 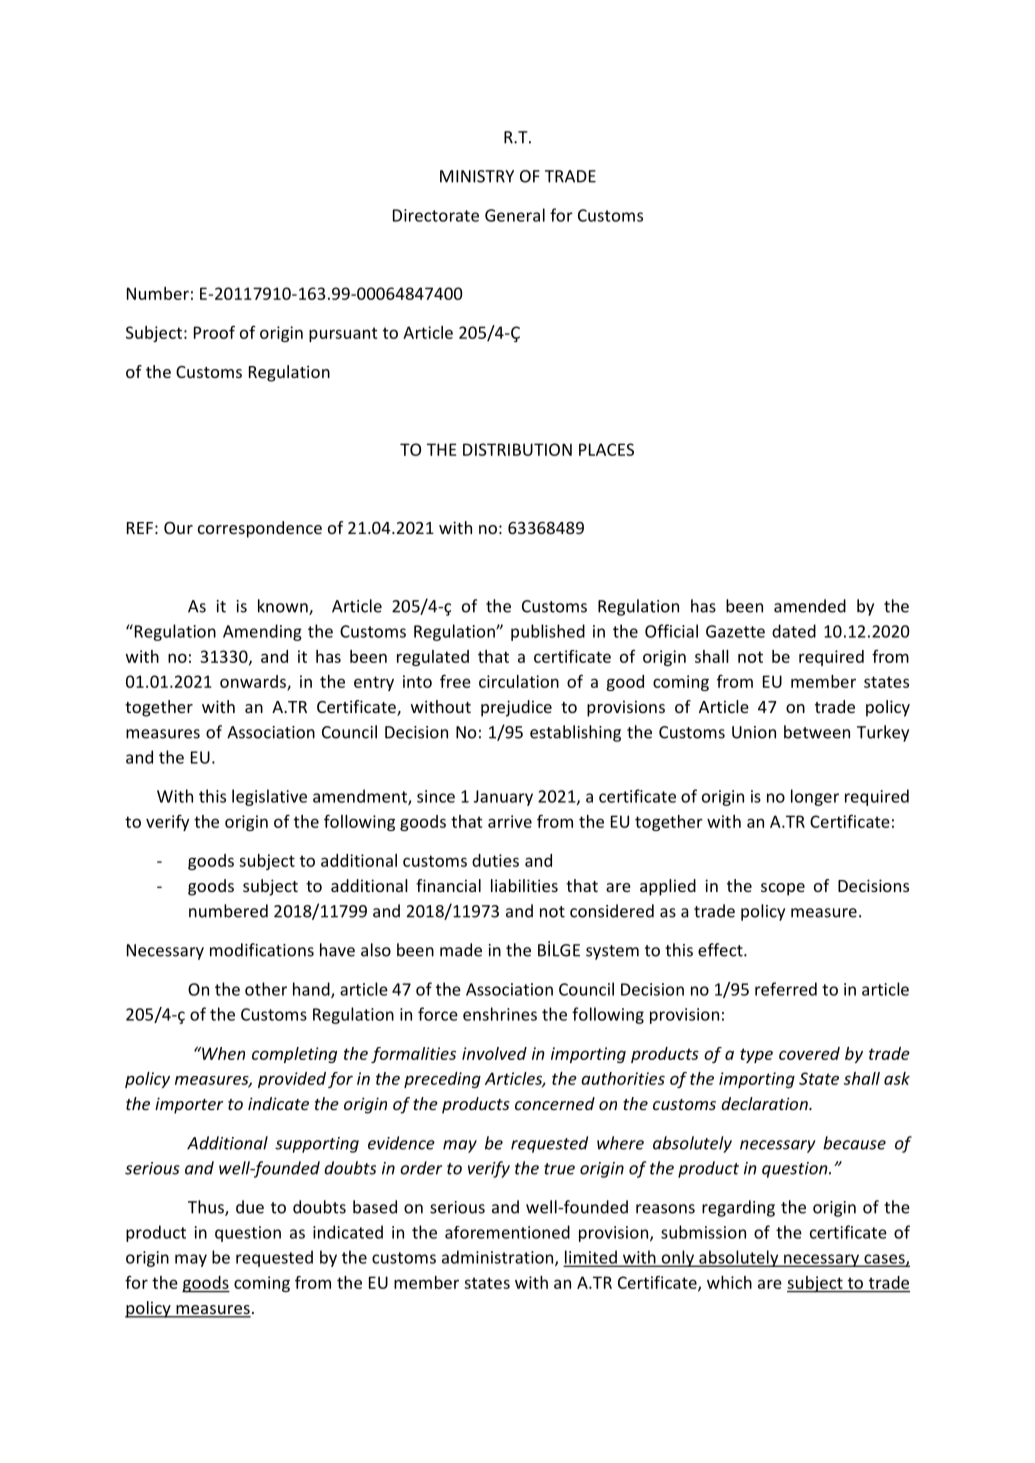 I want to click on Proof, so click(x=214, y=332).
